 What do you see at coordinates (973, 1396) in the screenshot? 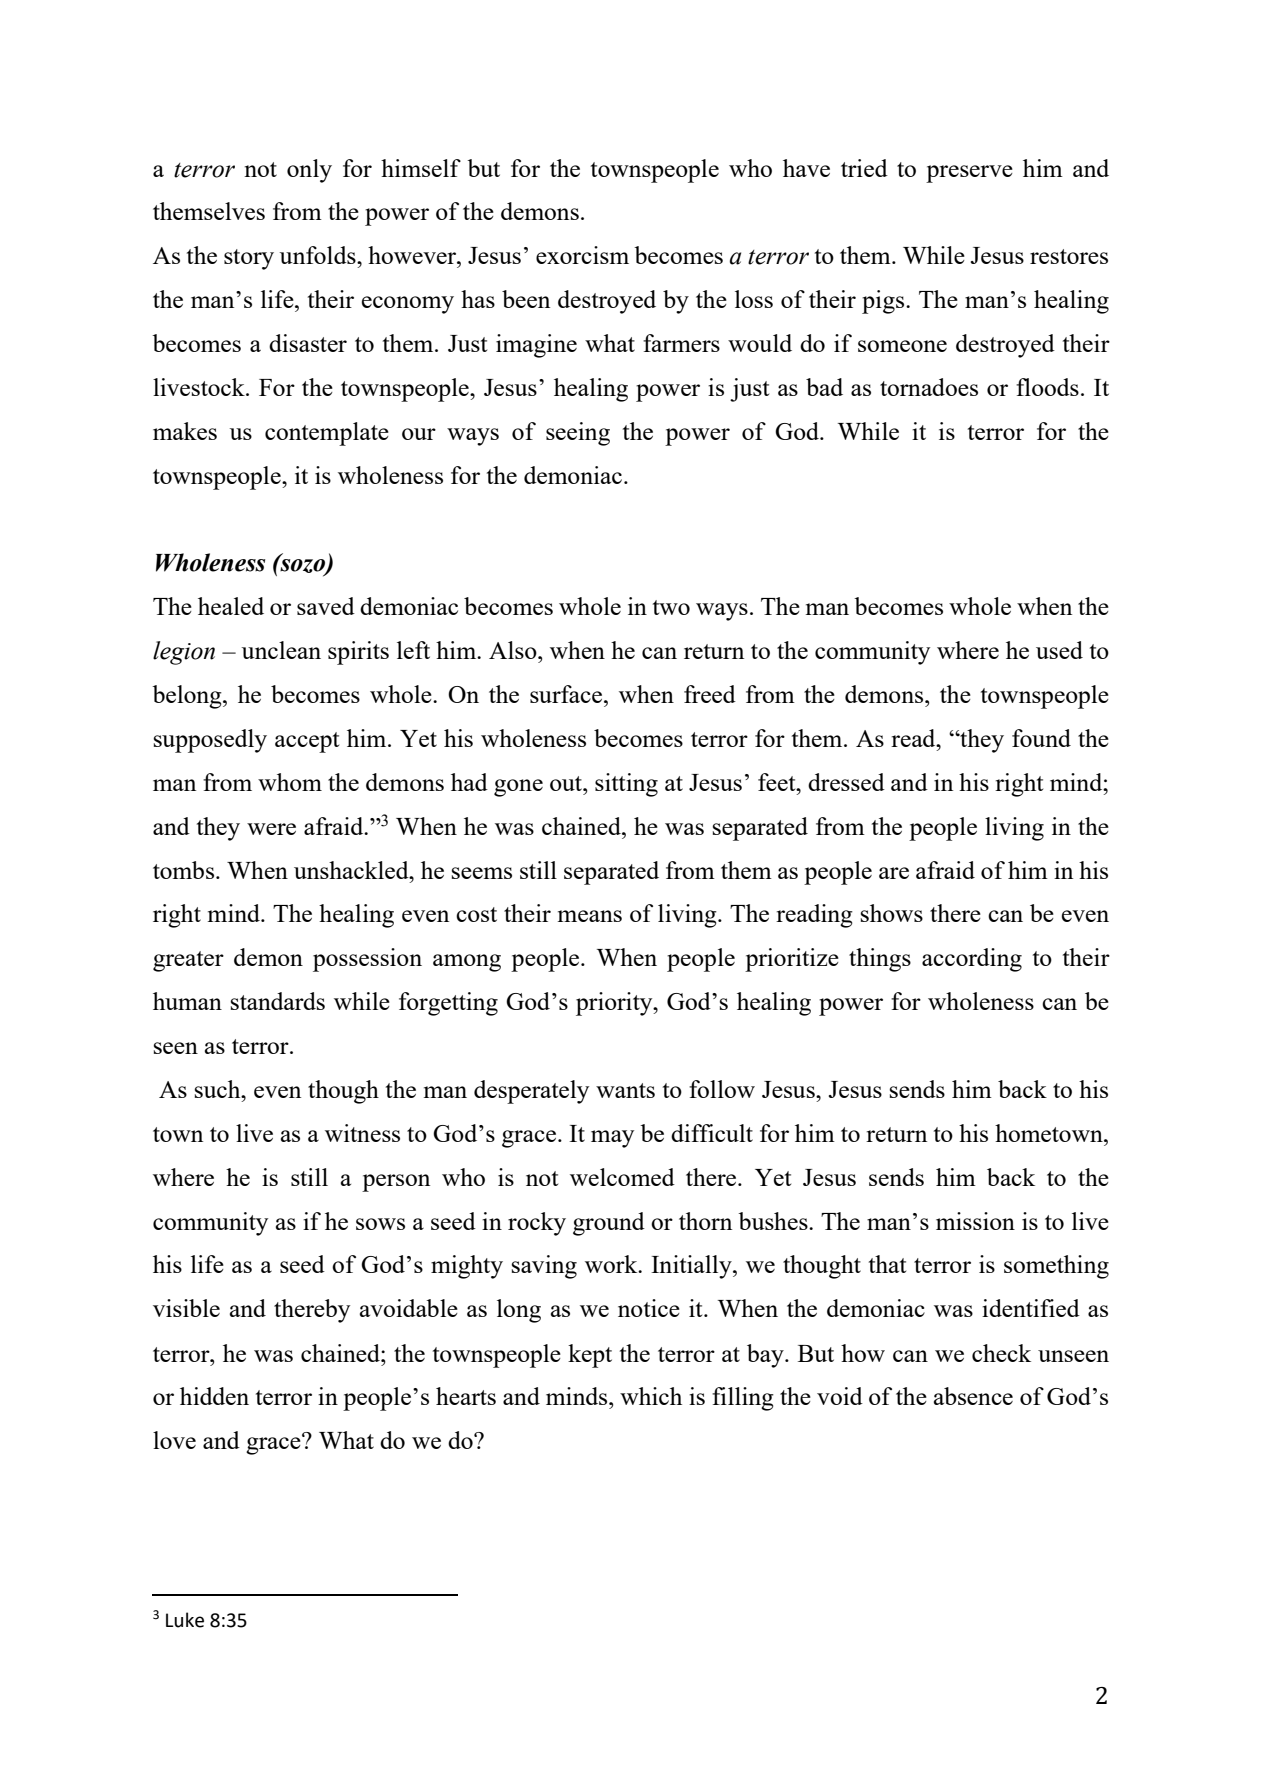
I see `absence` at bounding box center [973, 1396].
